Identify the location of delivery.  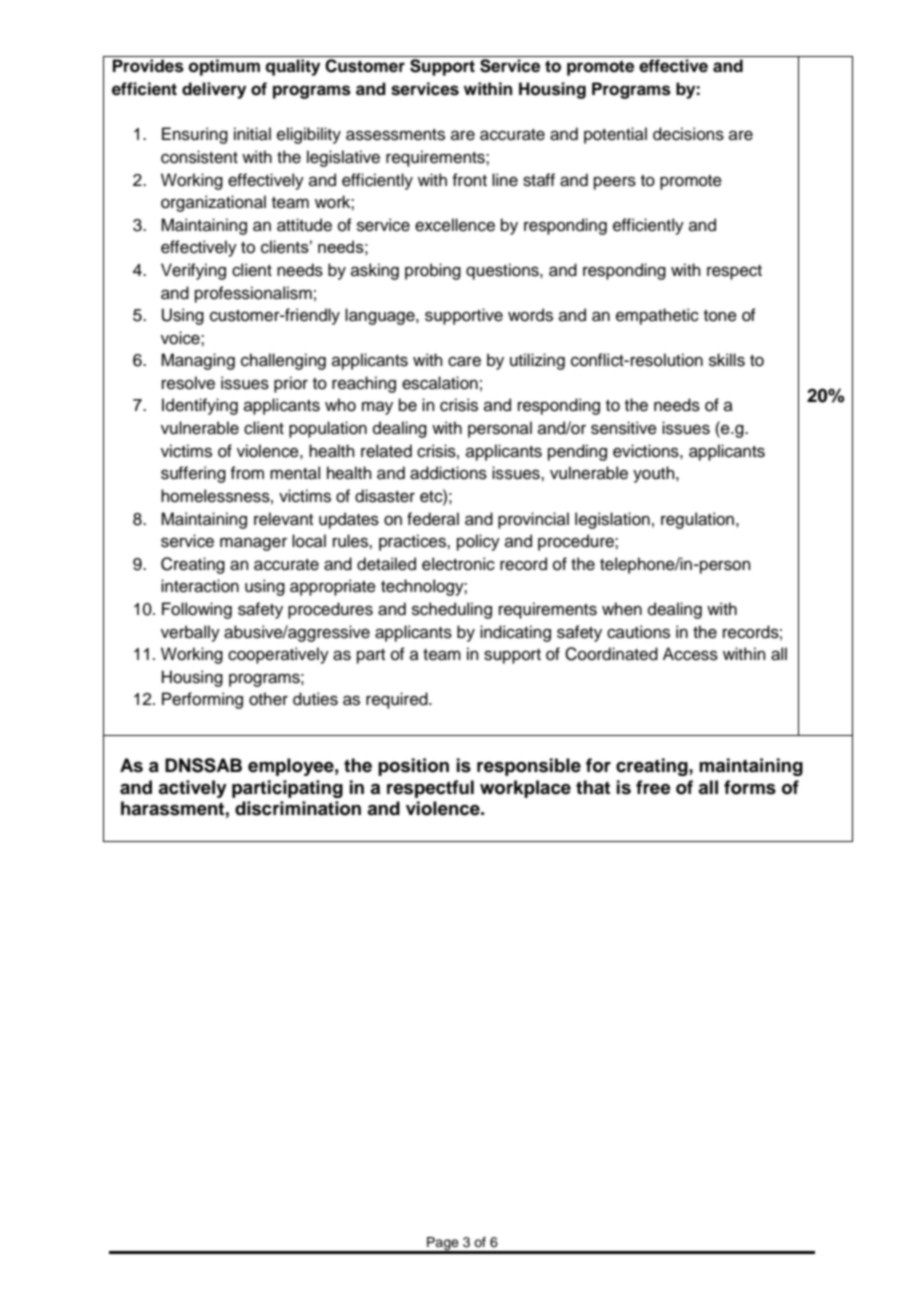
(214, 90).
